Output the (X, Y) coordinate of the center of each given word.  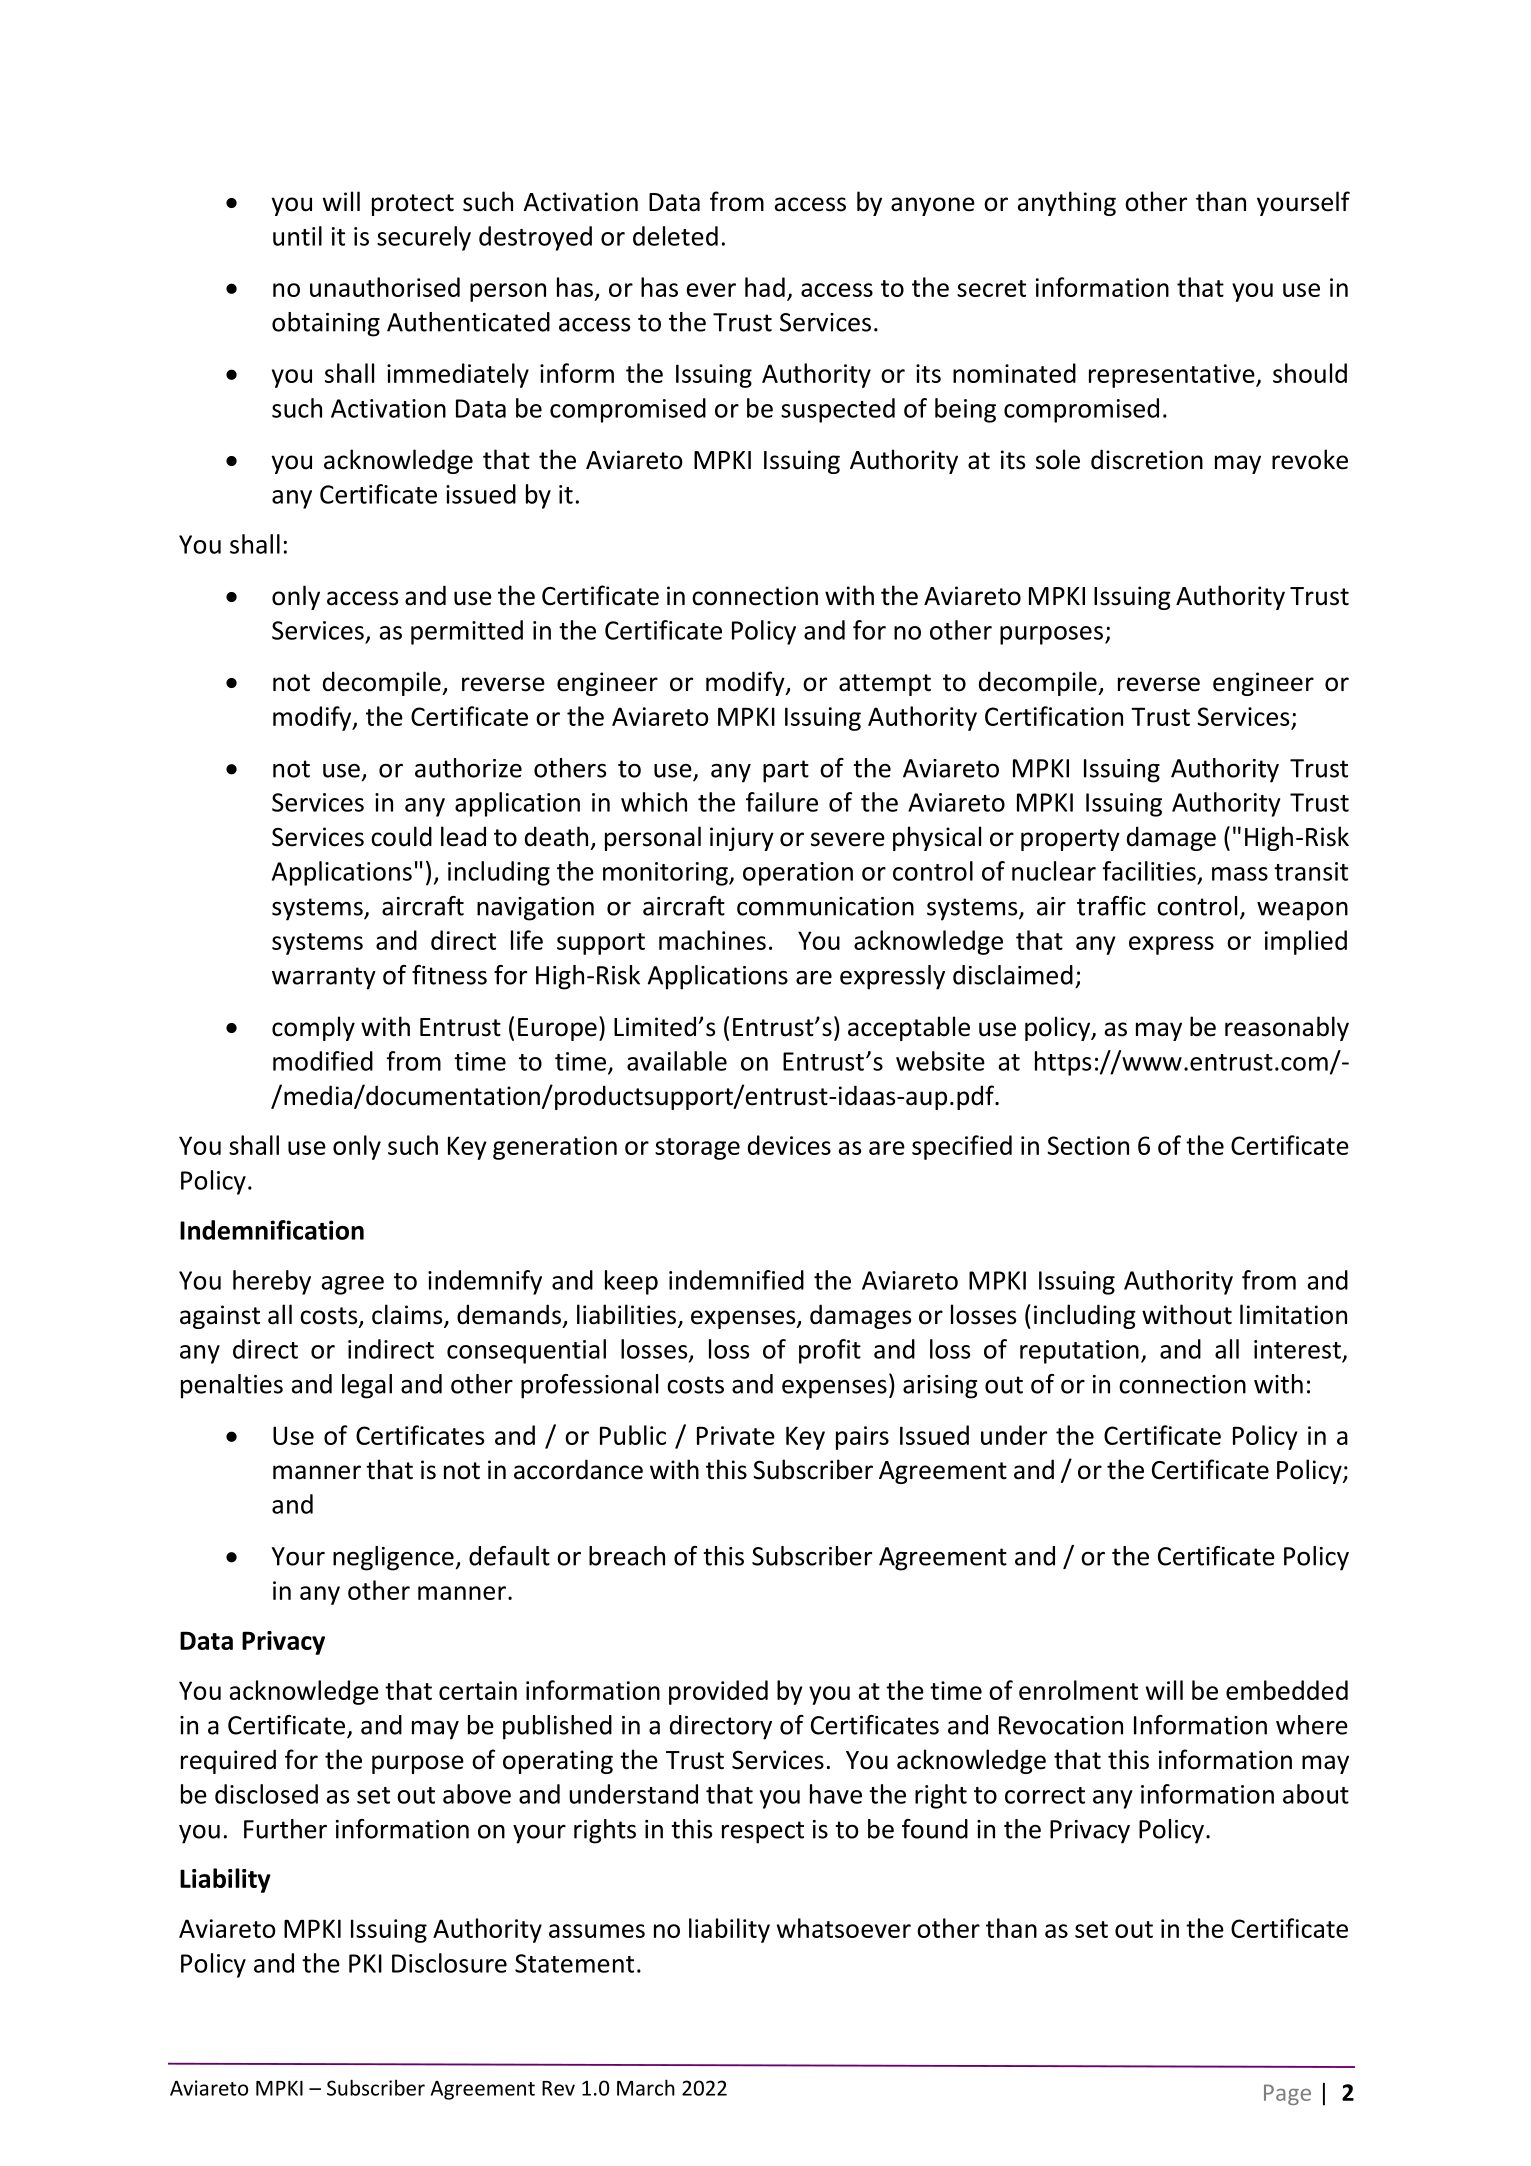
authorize (468, 768)
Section (1088, 1145)
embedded (1287, 1690)
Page (1287, 2094)
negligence (393, 1558)
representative (1173, 376)
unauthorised (385, 287)
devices (789, 1145)
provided (718, 1692)
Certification (1054, 716)
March (646, 2087)
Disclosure (449, 1963)
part (786, 771)
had (765, 287)
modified (323, 1061)
